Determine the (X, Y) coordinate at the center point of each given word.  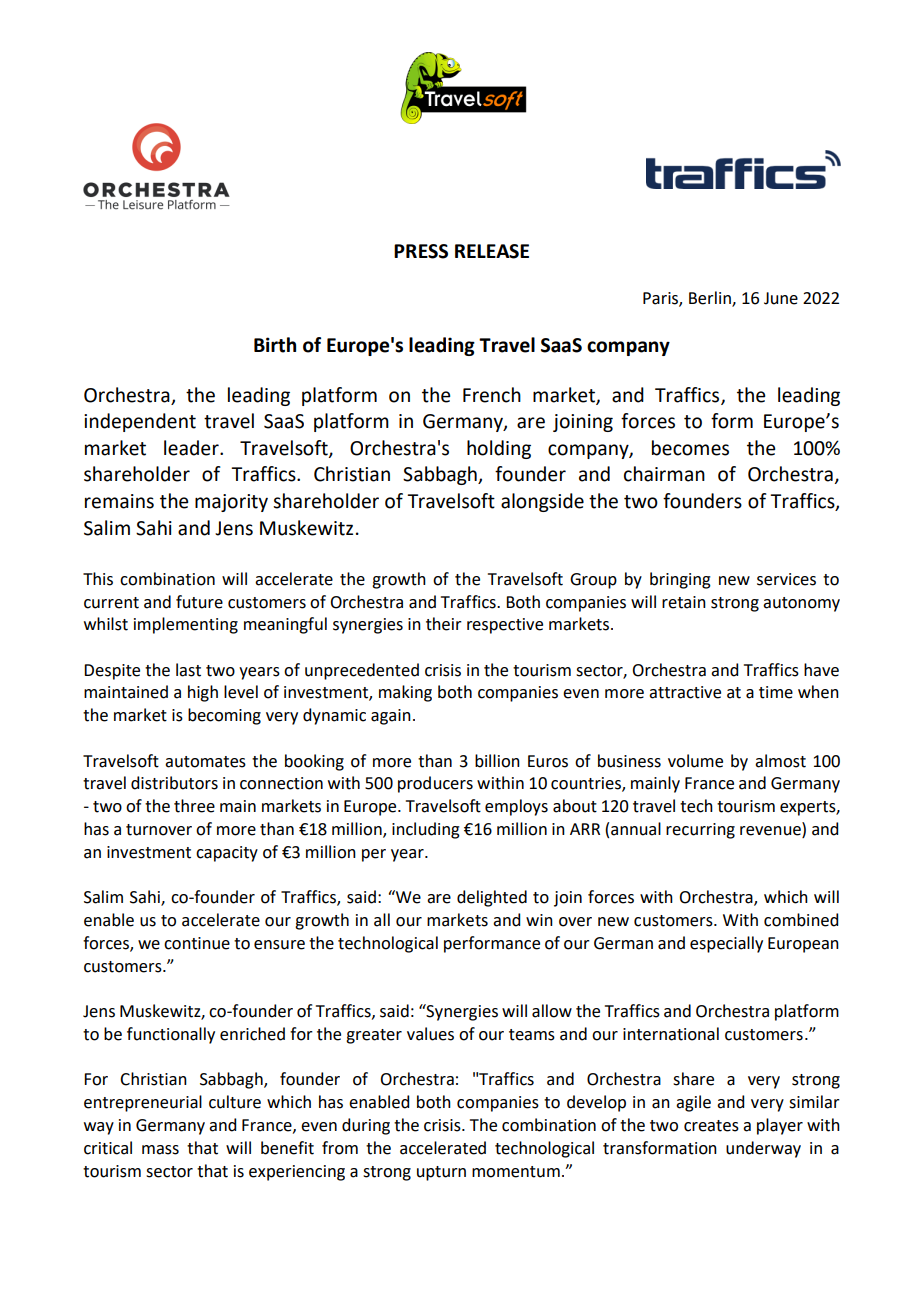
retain (684, 602)
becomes (690, 448)
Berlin (711, 298)
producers (435, 784)
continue (197, 943)
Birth (275, 345)
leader (192, 448)
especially (726, 944)
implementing (186, 625)
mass (160, 1150)
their (444, 624)
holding (499, 449)
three (194, 806)
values (430, 1034)
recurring (700, 831)
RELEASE (492, 251)
